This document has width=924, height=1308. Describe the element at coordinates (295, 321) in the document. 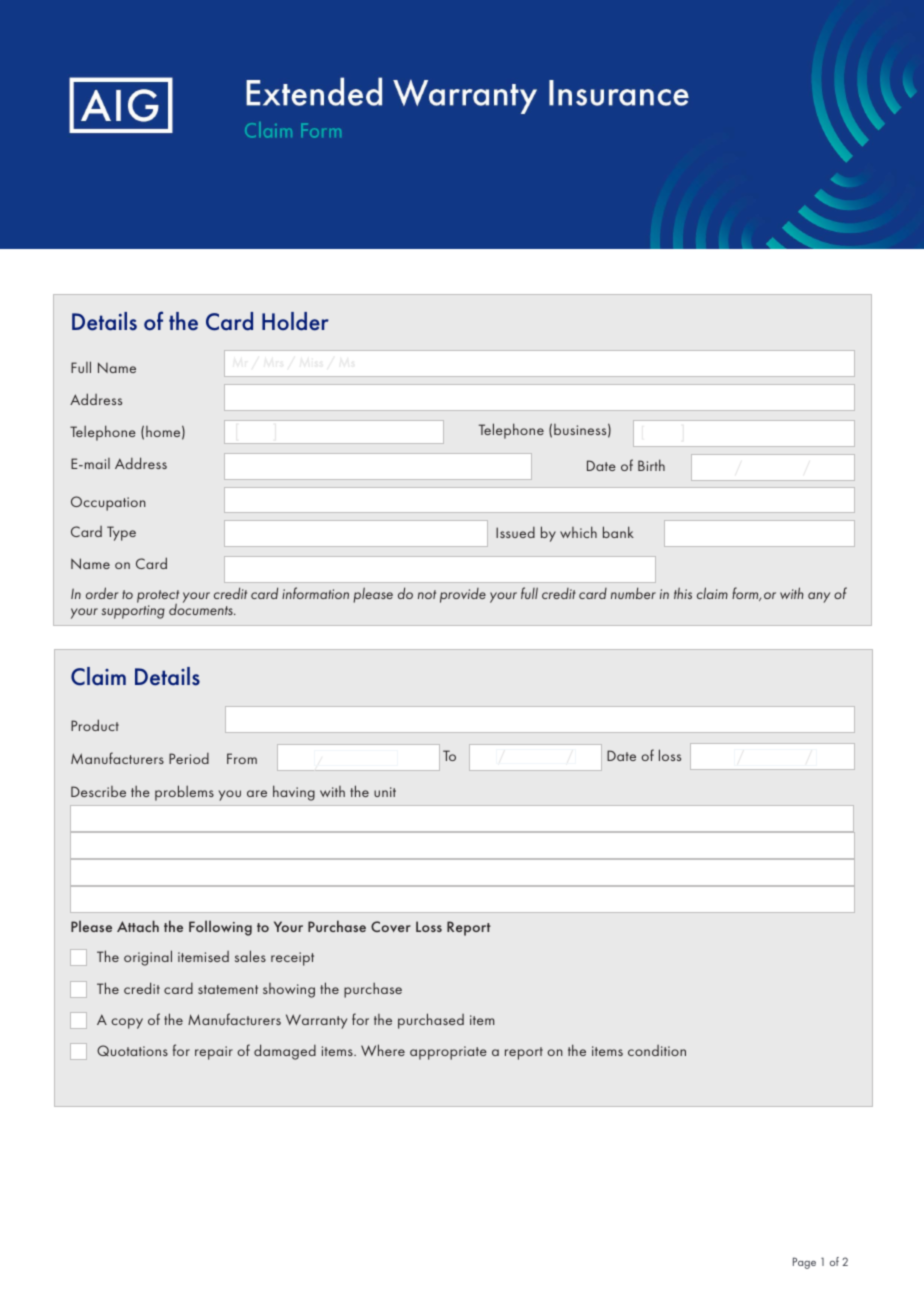

I see `Holder` at that location.
